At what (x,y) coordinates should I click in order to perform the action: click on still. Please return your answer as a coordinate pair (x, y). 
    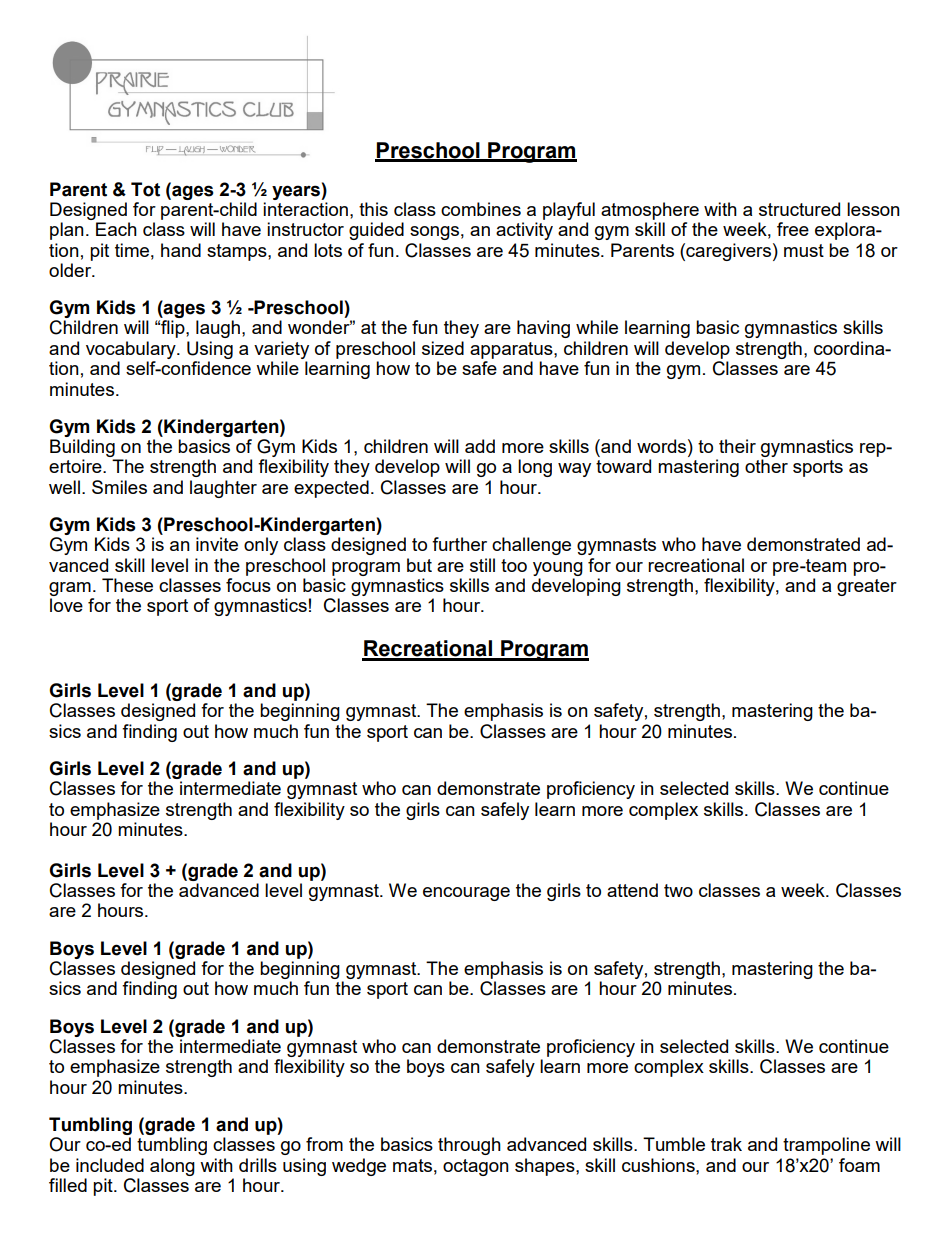
    Looking at the image, I should click on (482, 565).
